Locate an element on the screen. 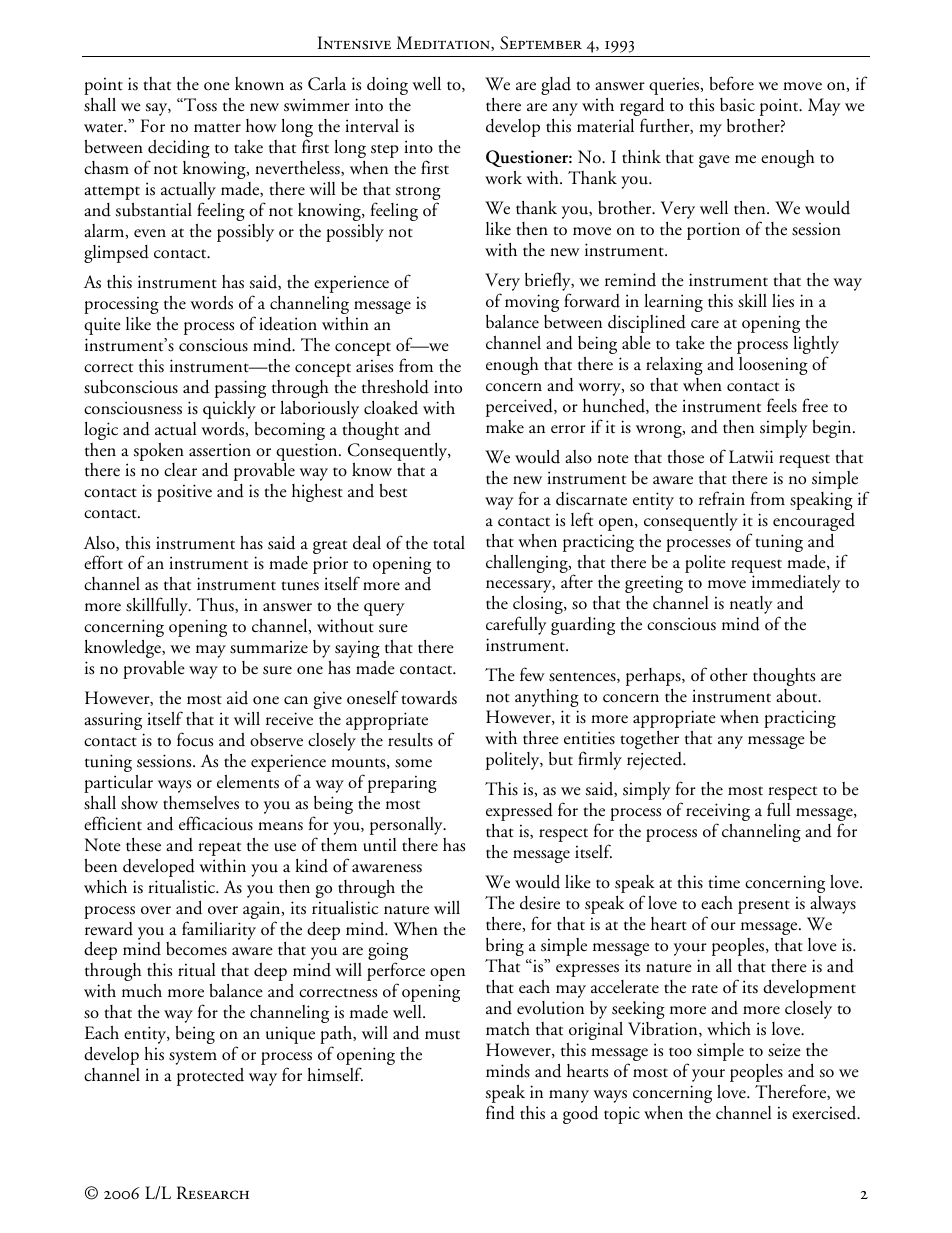  loosening is located at coordinates (773, 366).
